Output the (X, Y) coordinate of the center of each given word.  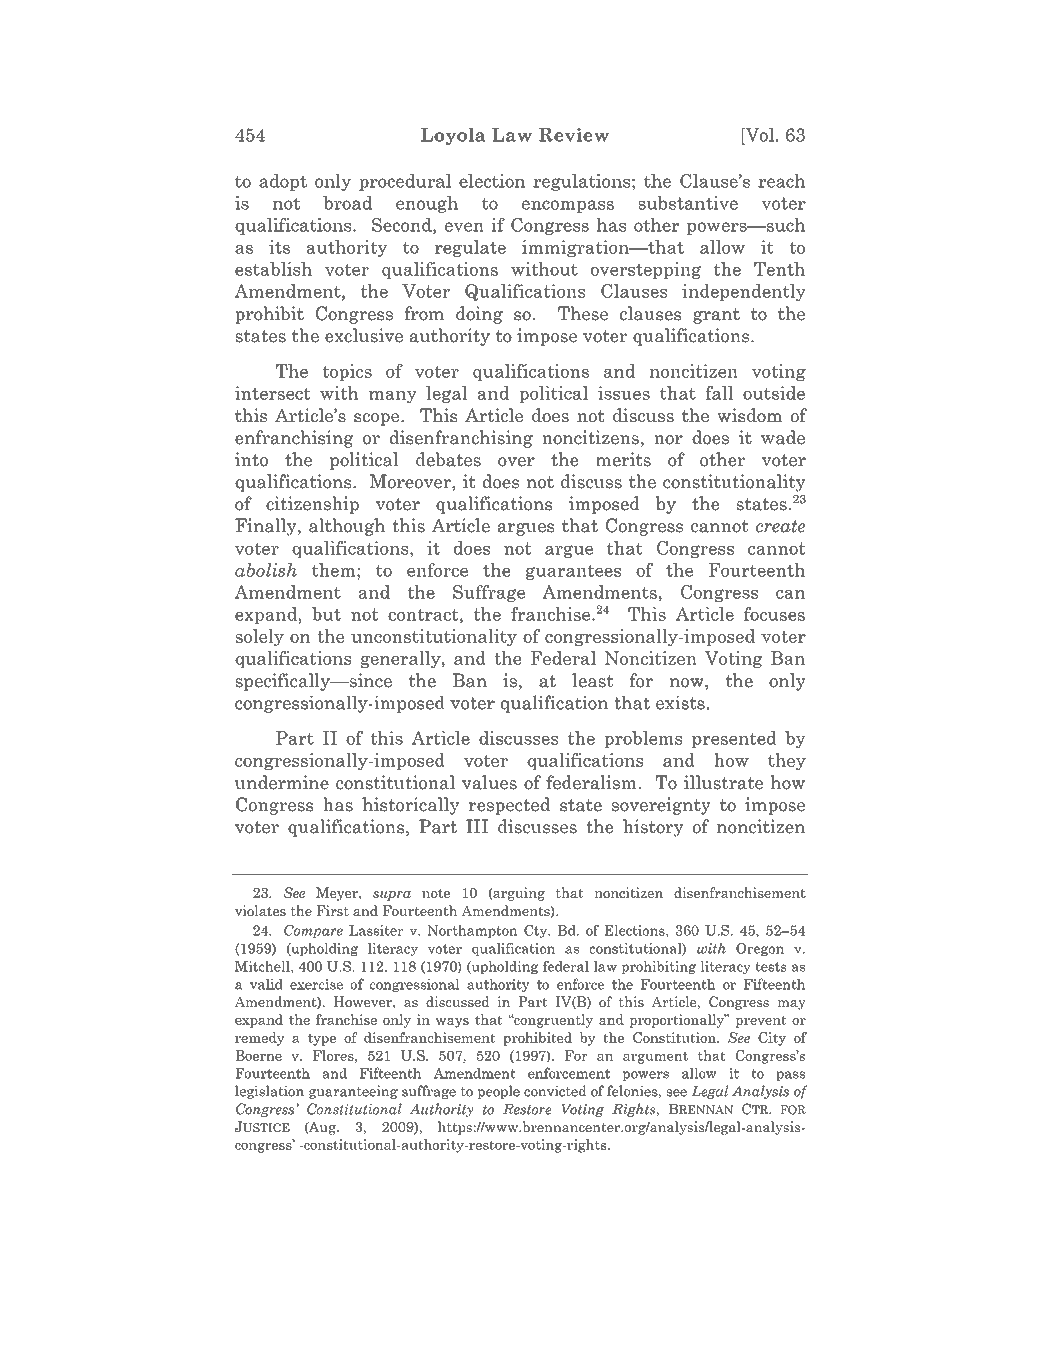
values (489, 782)
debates (448, 459)
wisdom (749, 415)
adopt (283, 182)
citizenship (312, 505)
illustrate (723, 782)
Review (574, 135)
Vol (758, 136)
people (499, 1092)
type (322, 1039)
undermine (282, 782)
